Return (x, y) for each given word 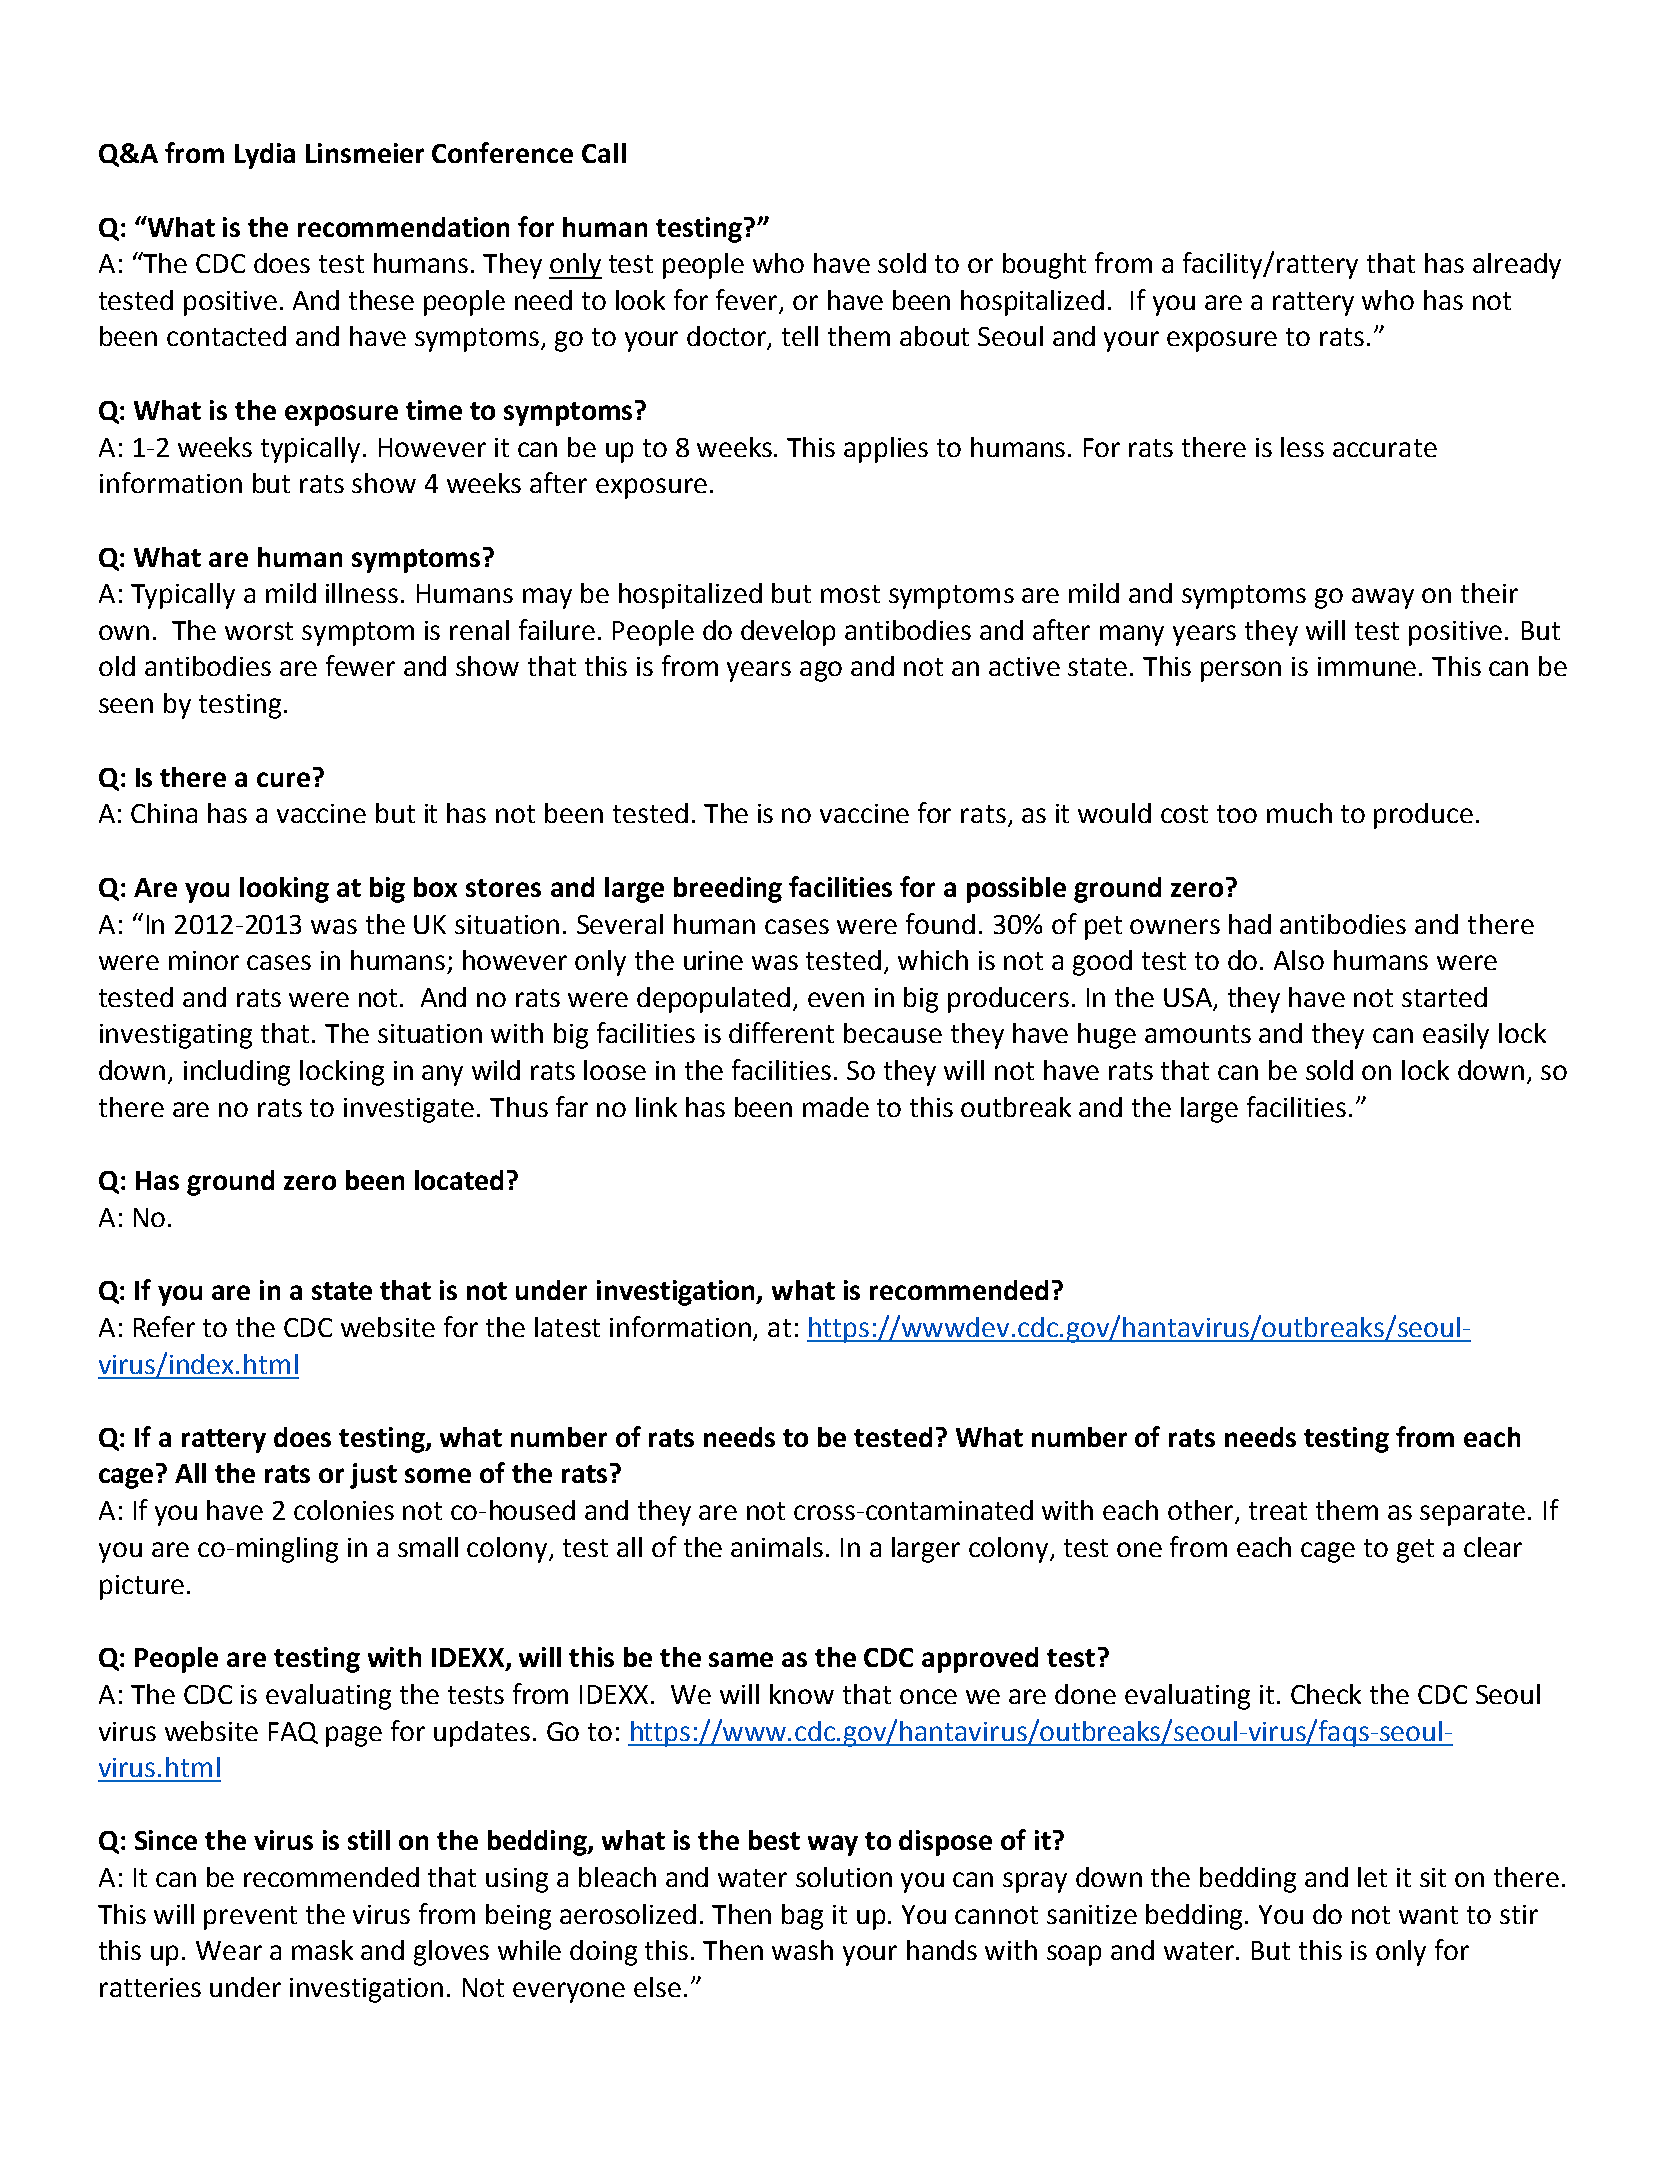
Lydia (265, 156)
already (1517, 266)
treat (1278, 1511)
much (1299, 813)
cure (283, 779)
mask (322, 1950)
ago (821, 671)
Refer (164, 1326)
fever (748, 300)
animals (777, 1547)
